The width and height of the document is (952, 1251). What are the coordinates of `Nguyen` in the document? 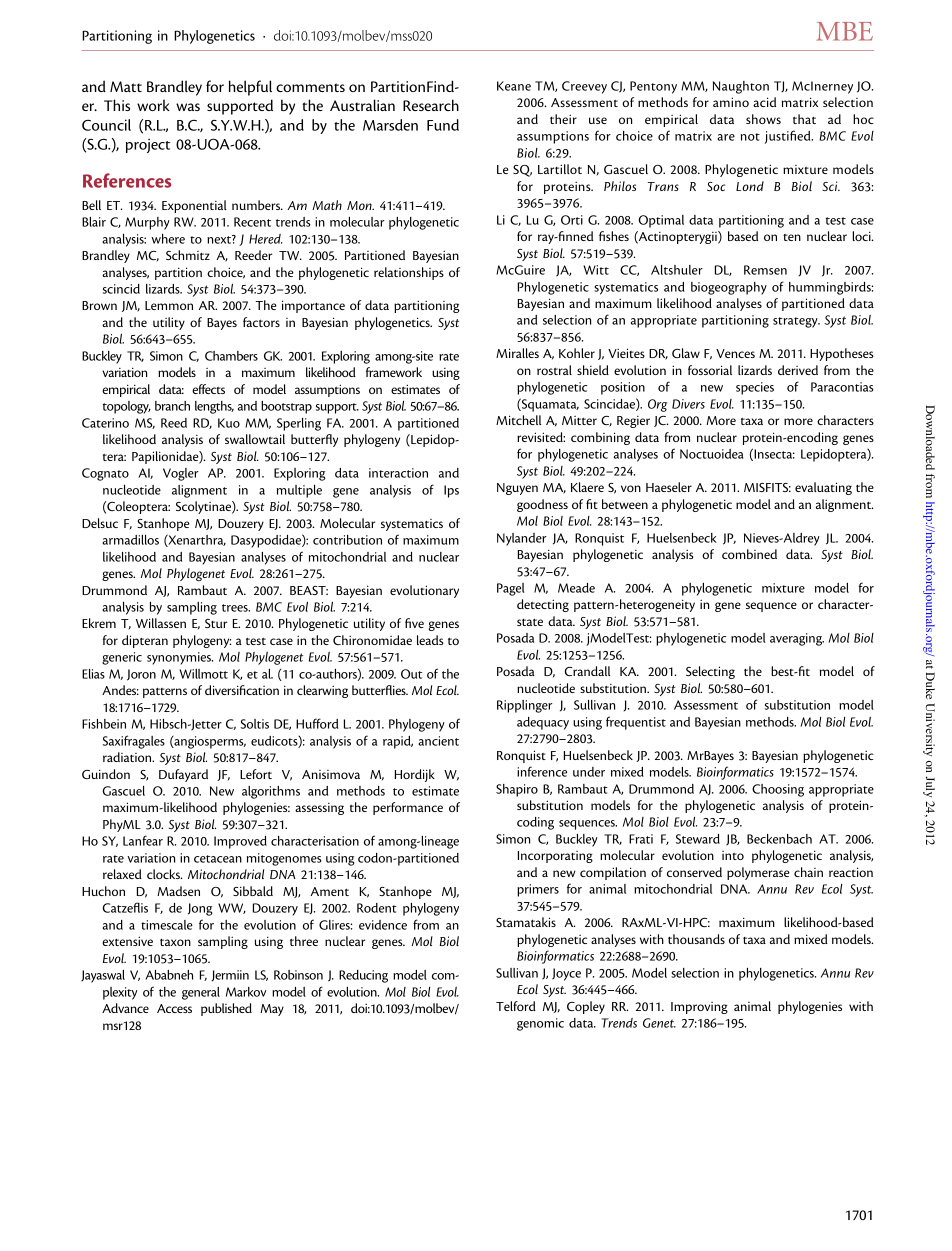 It's located at (517, 489).
